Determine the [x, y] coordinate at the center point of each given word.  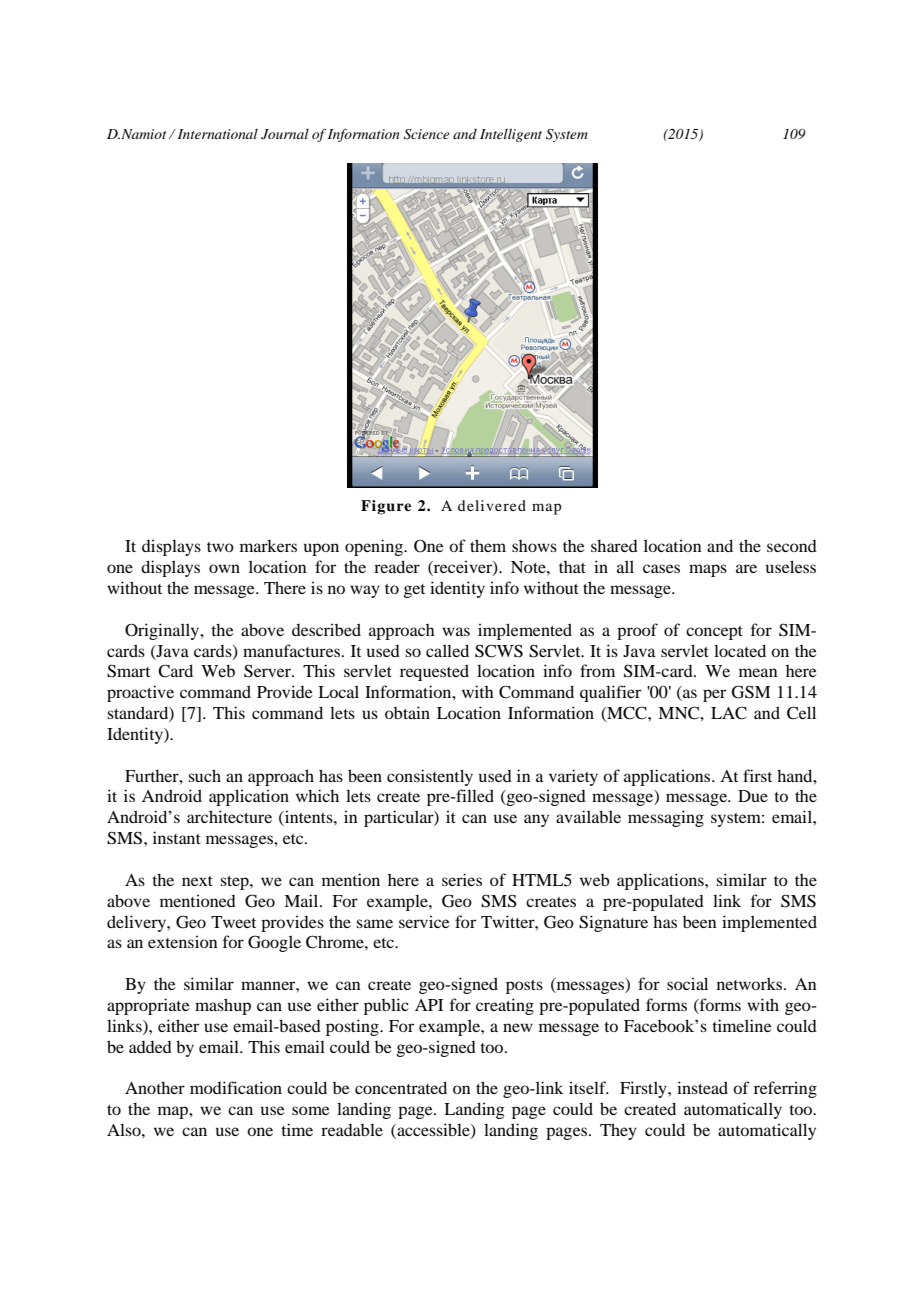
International [216, 134]
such [204, 775]
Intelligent [511, 135]
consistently [430, 777]
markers [268, 546]
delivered [492, 505]
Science [427, 134]
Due [753, 796]
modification [236, 1087]
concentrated [401, 1087]
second [792, 546]
